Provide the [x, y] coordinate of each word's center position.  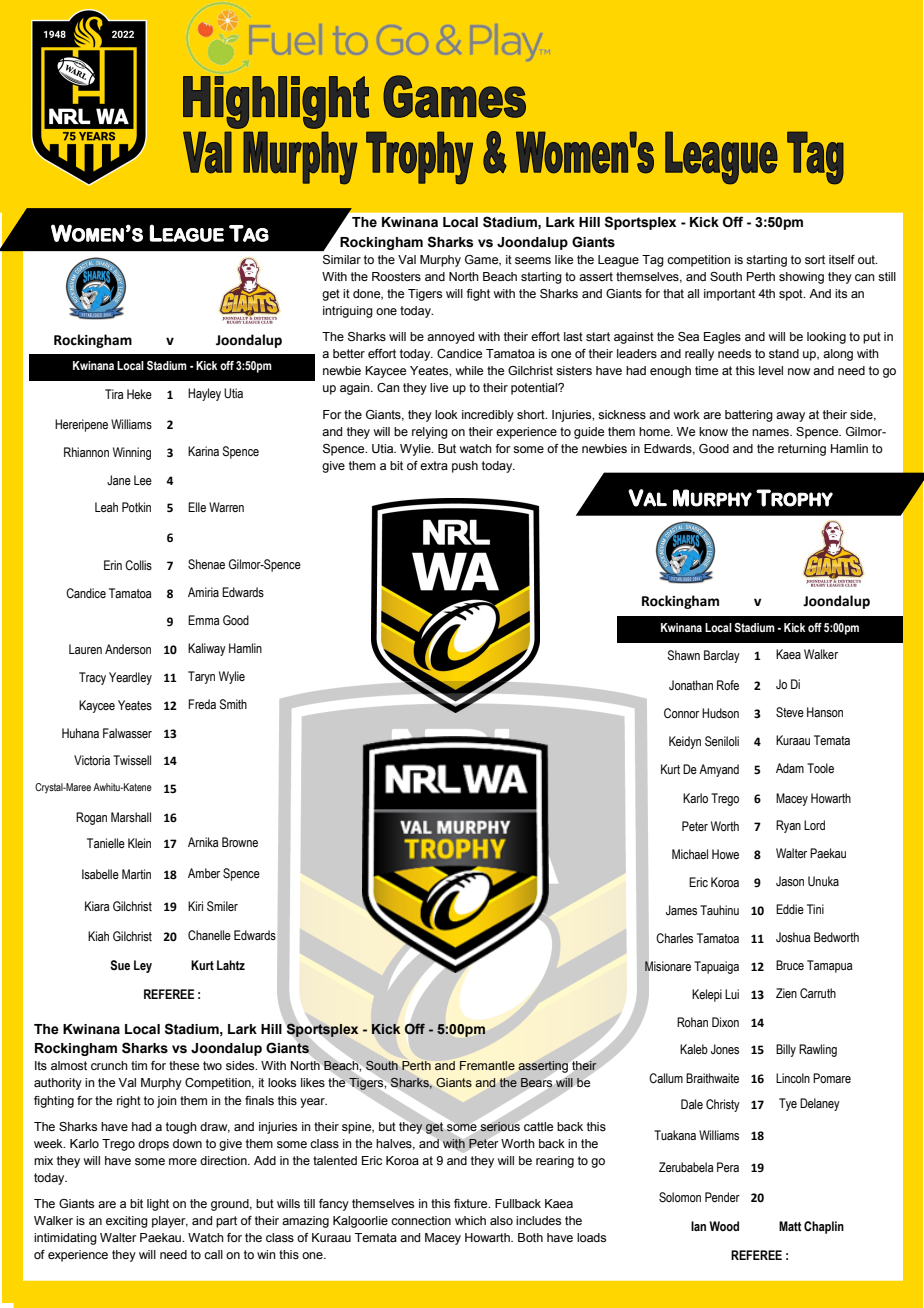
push [465, 467]
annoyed [450, 338]
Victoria [92, 760]
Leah [106, 507]
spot [792, 295]
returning [802, 450]
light [158, 1205]
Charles [674, 938]
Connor [681, 713]
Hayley [204, 394]
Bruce [790, 965]
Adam [790, 768]
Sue [120, 965]
